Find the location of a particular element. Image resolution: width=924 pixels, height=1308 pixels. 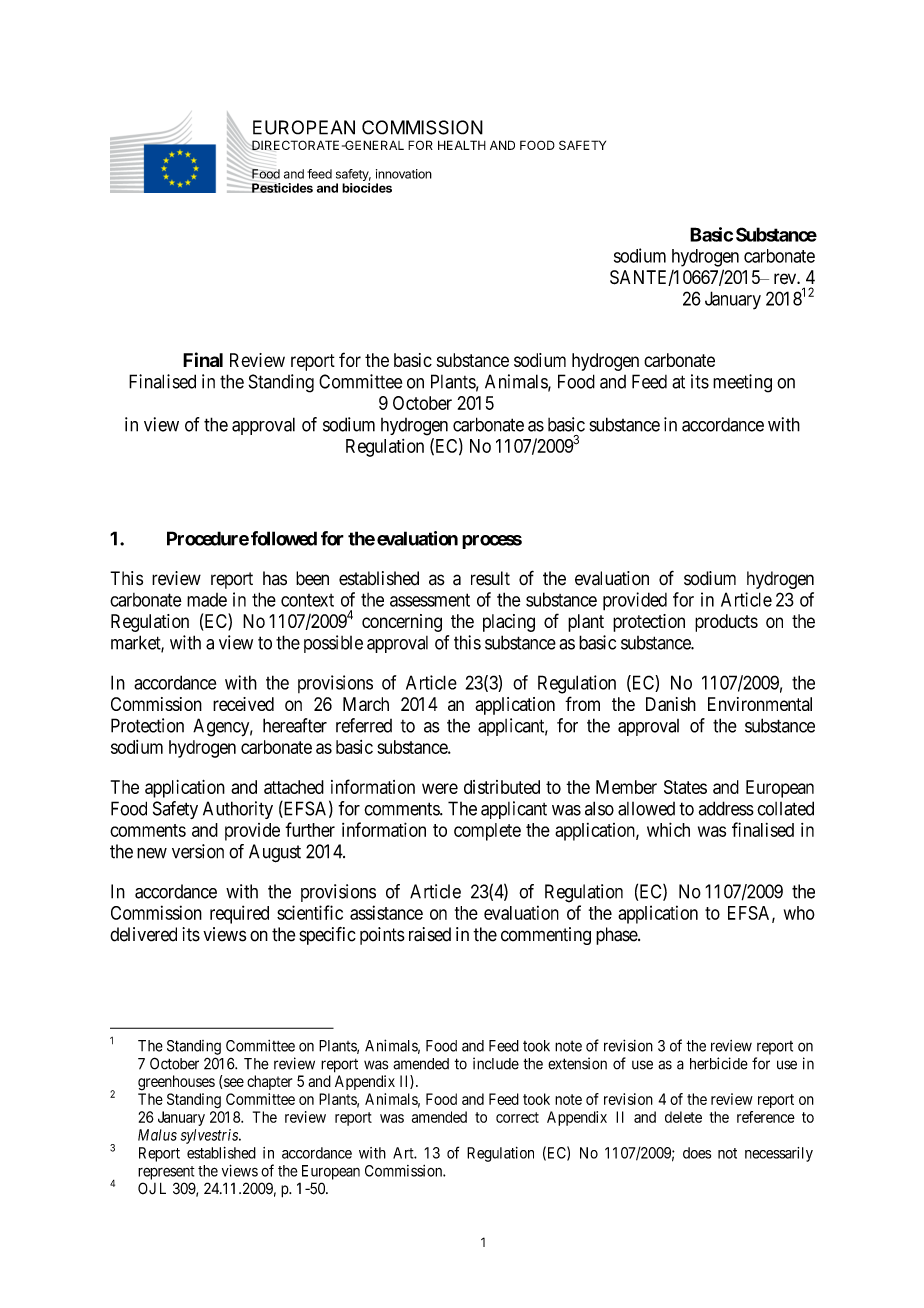

Pesticides is located at coordinates (281, 188).
